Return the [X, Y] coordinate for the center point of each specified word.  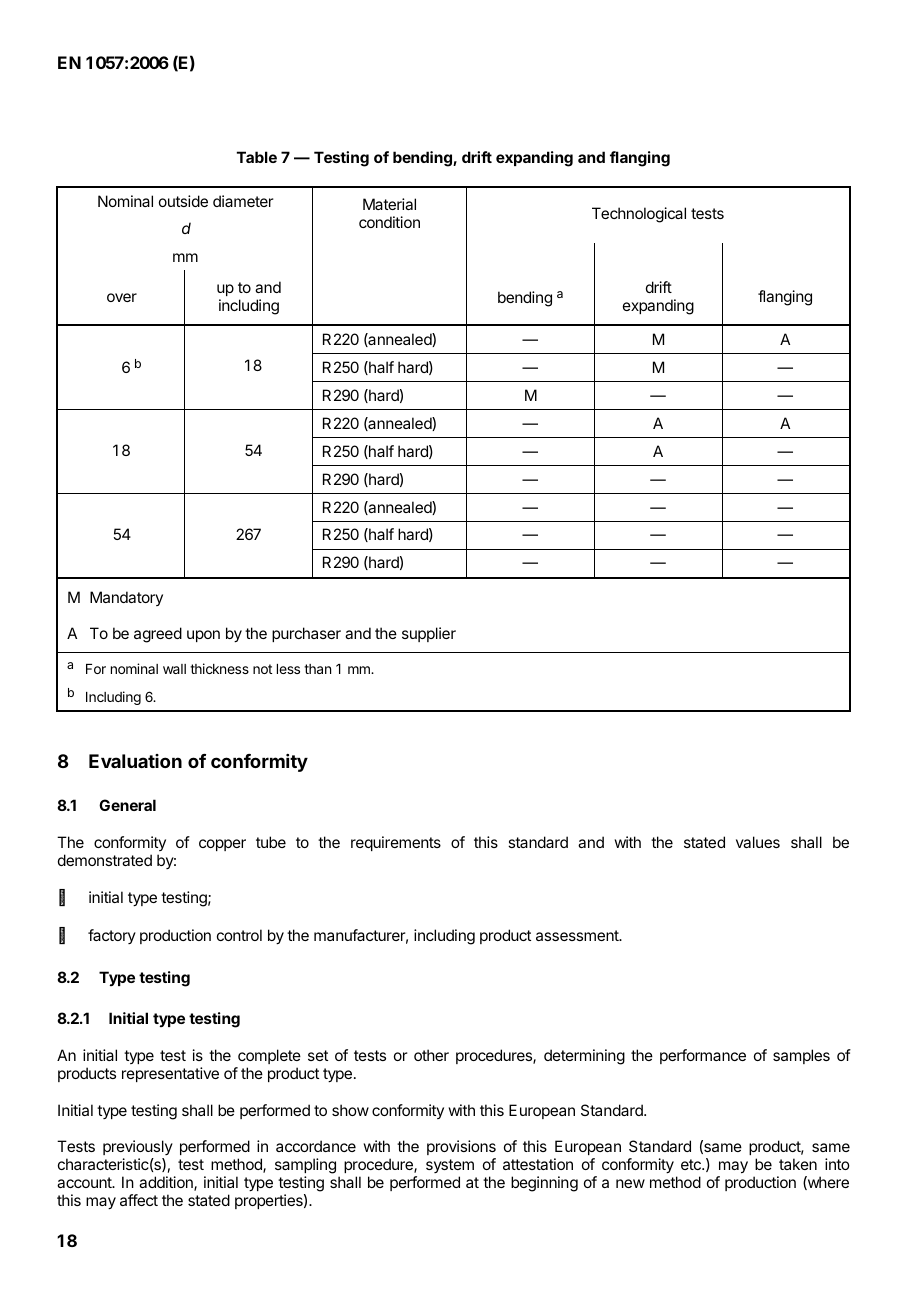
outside [183, 201]
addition [167, 1183]
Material [389, 204]
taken [798, 1164]
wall [174, 669]
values [758, 842]
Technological [639, 215]
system [450, 1166]
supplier [429, 634]
